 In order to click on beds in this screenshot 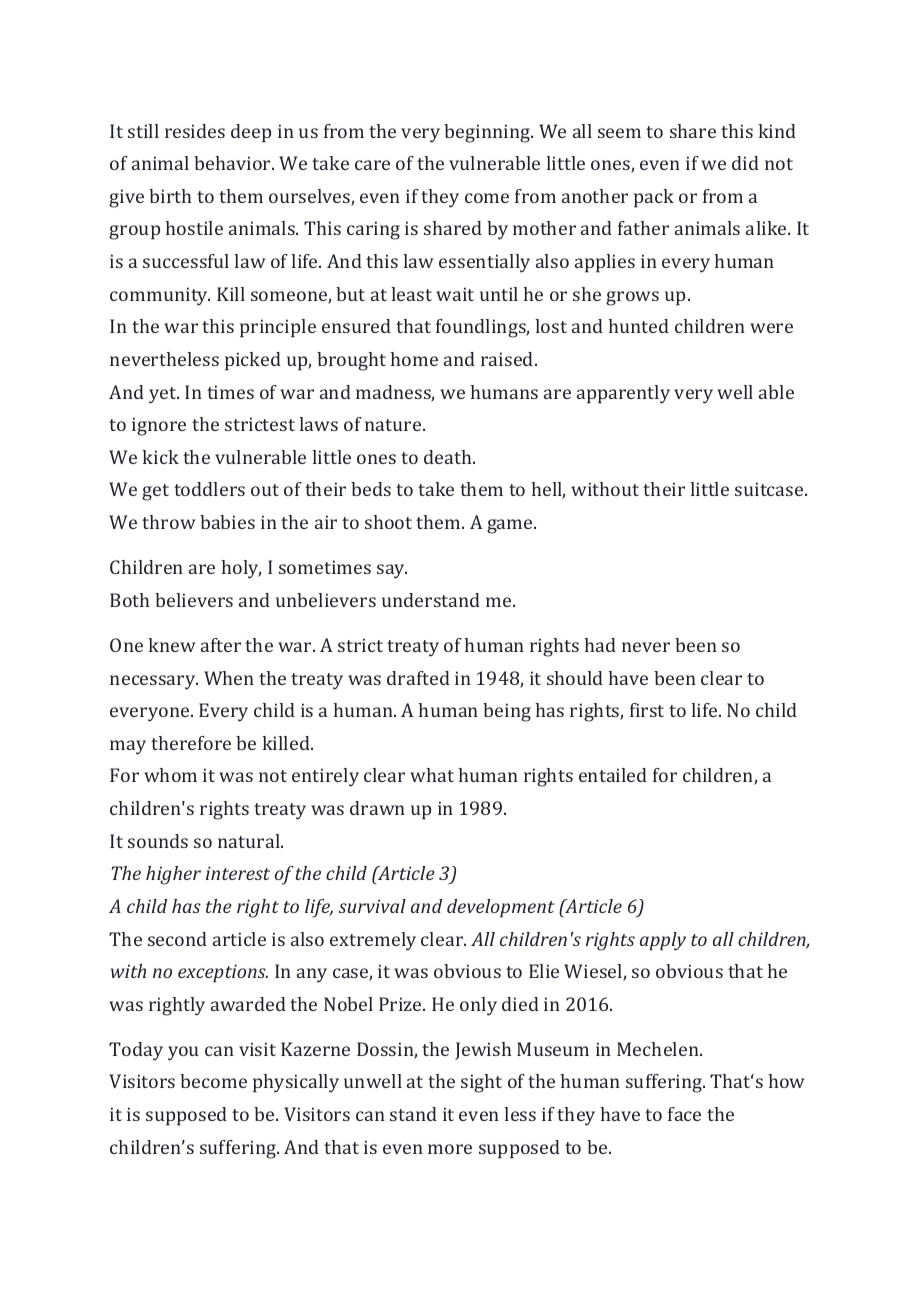, I will do `click(371, 489)`.
